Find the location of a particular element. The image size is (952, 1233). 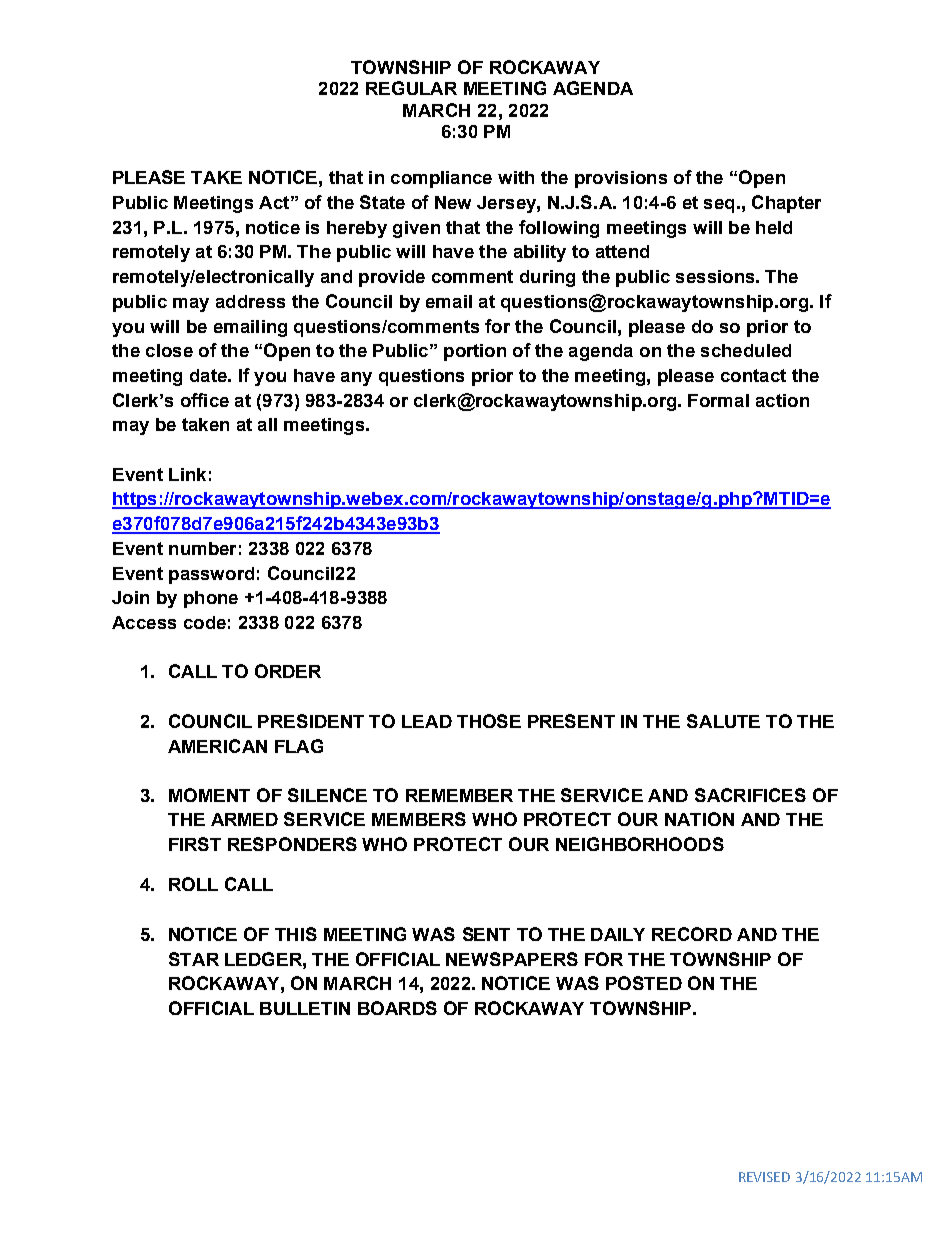

MOMENT is located at coordinates (209, 795).
